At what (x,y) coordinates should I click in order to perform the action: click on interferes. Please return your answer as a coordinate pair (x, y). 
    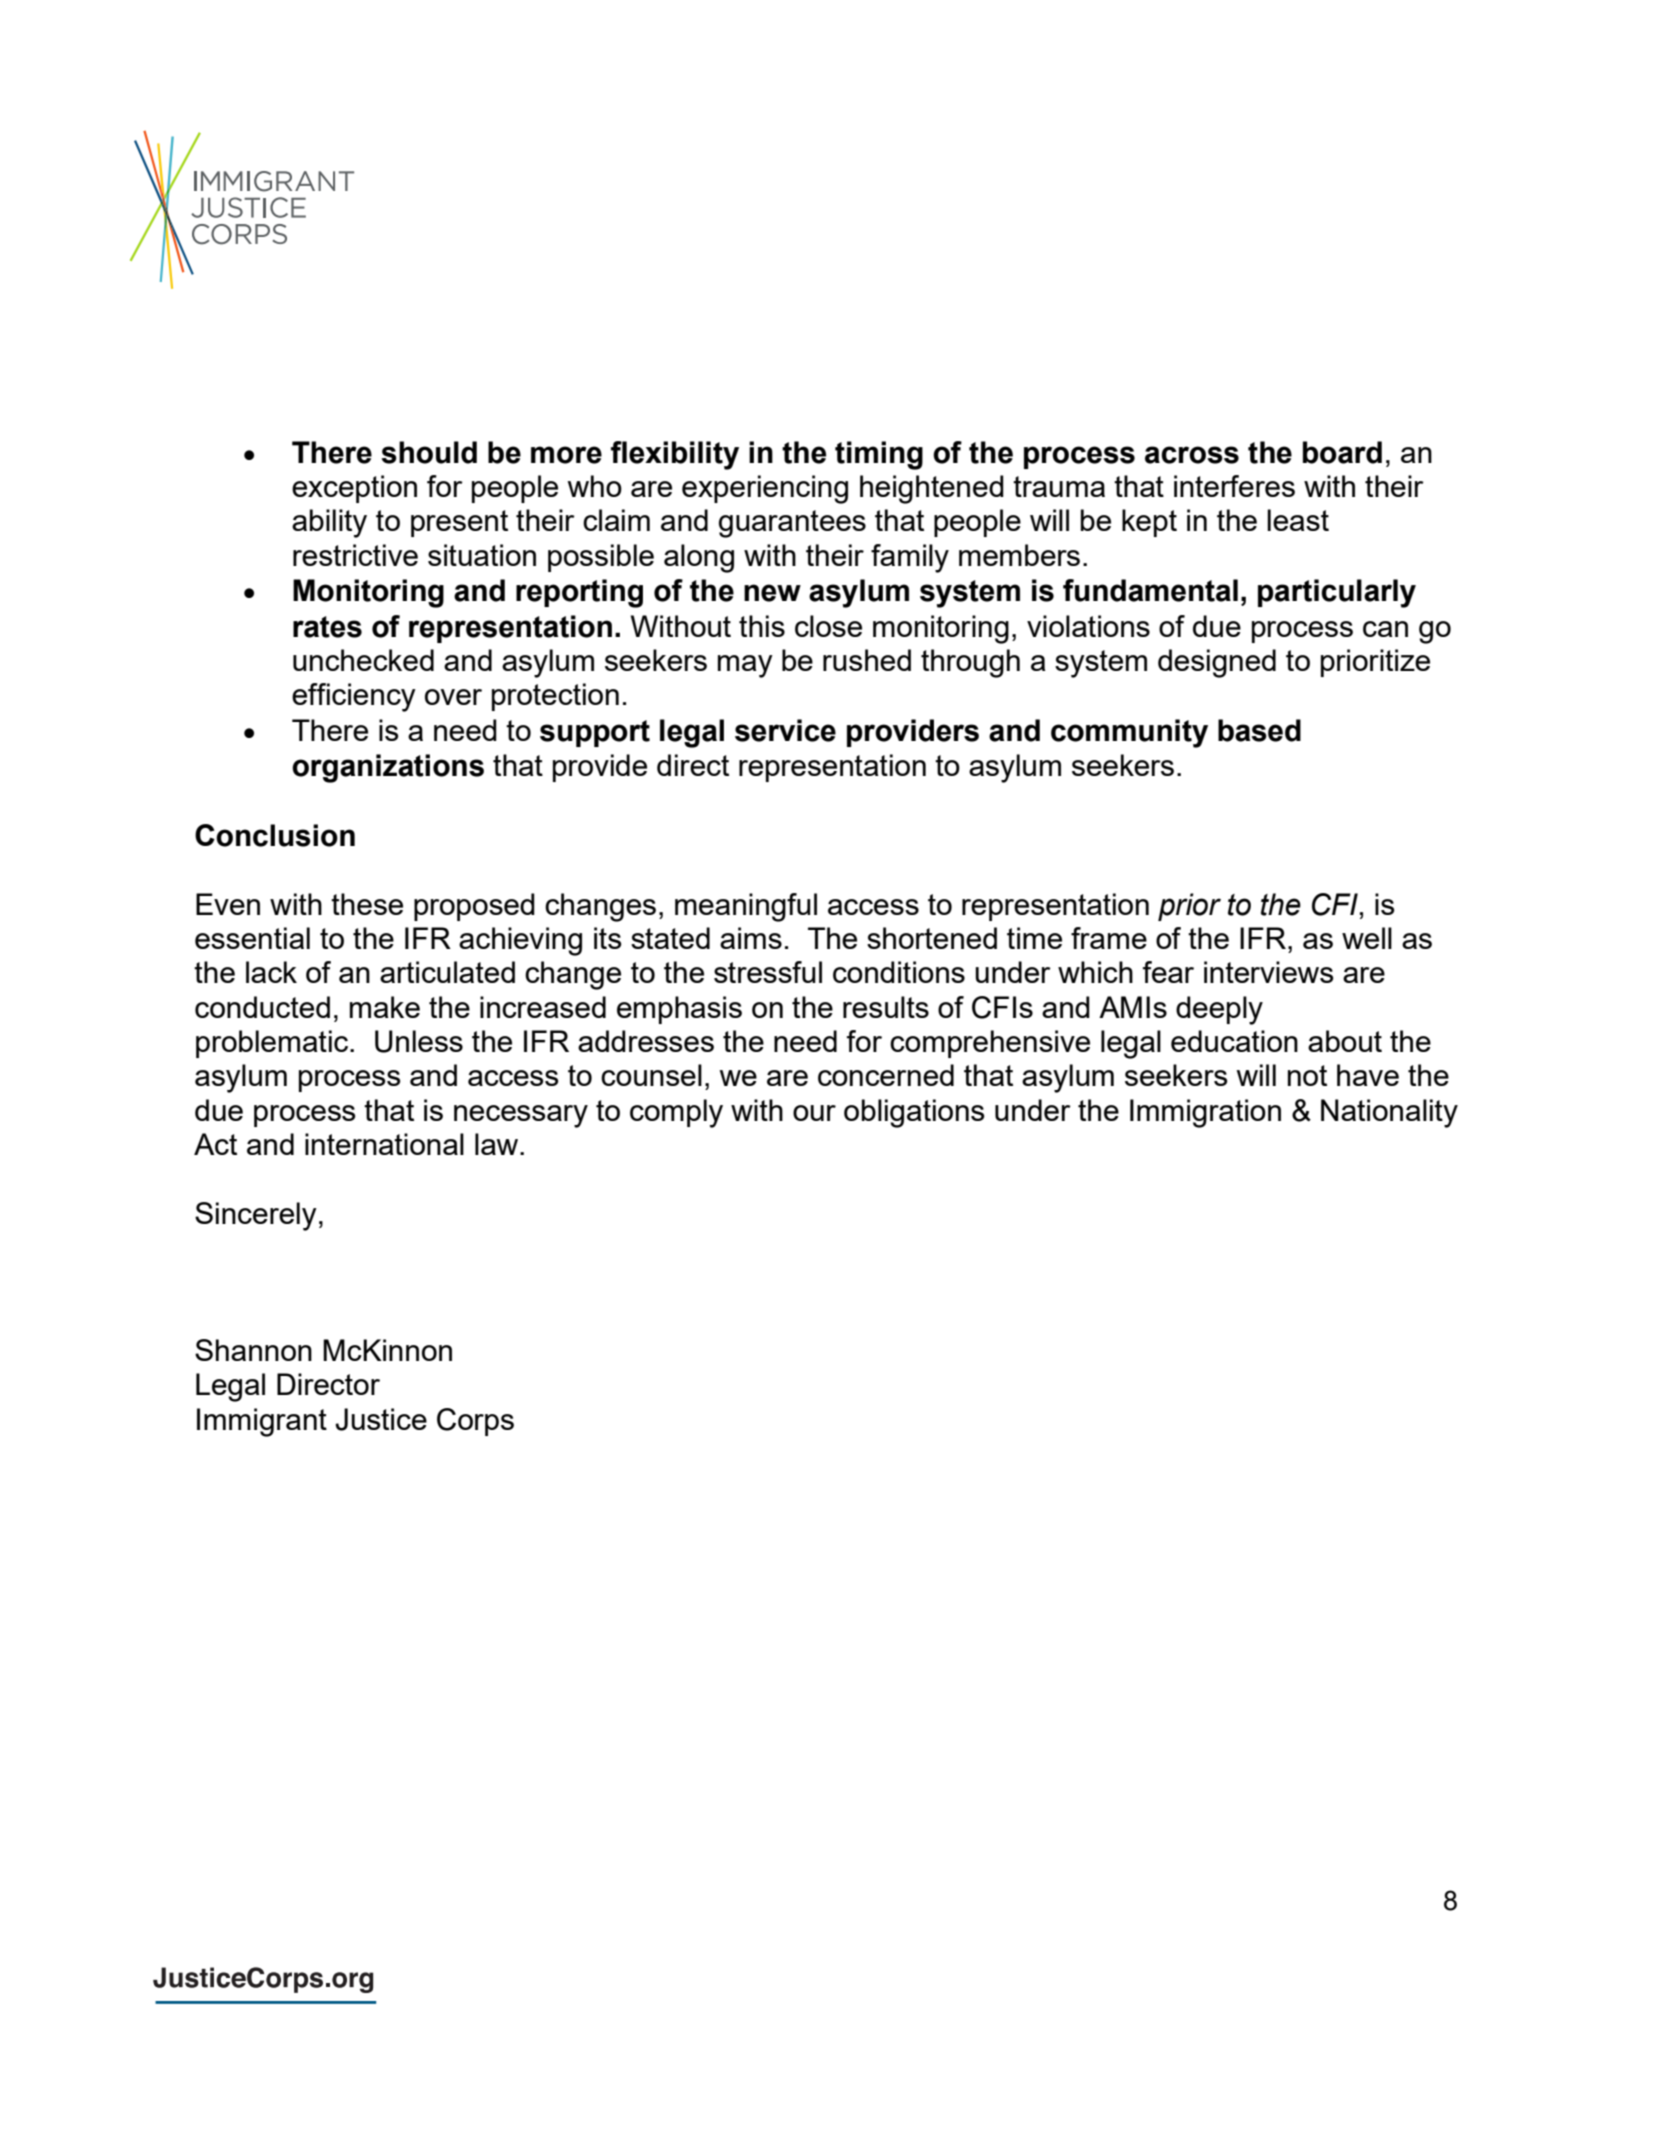
    Looking at the image, I should click on (1234, 486).
